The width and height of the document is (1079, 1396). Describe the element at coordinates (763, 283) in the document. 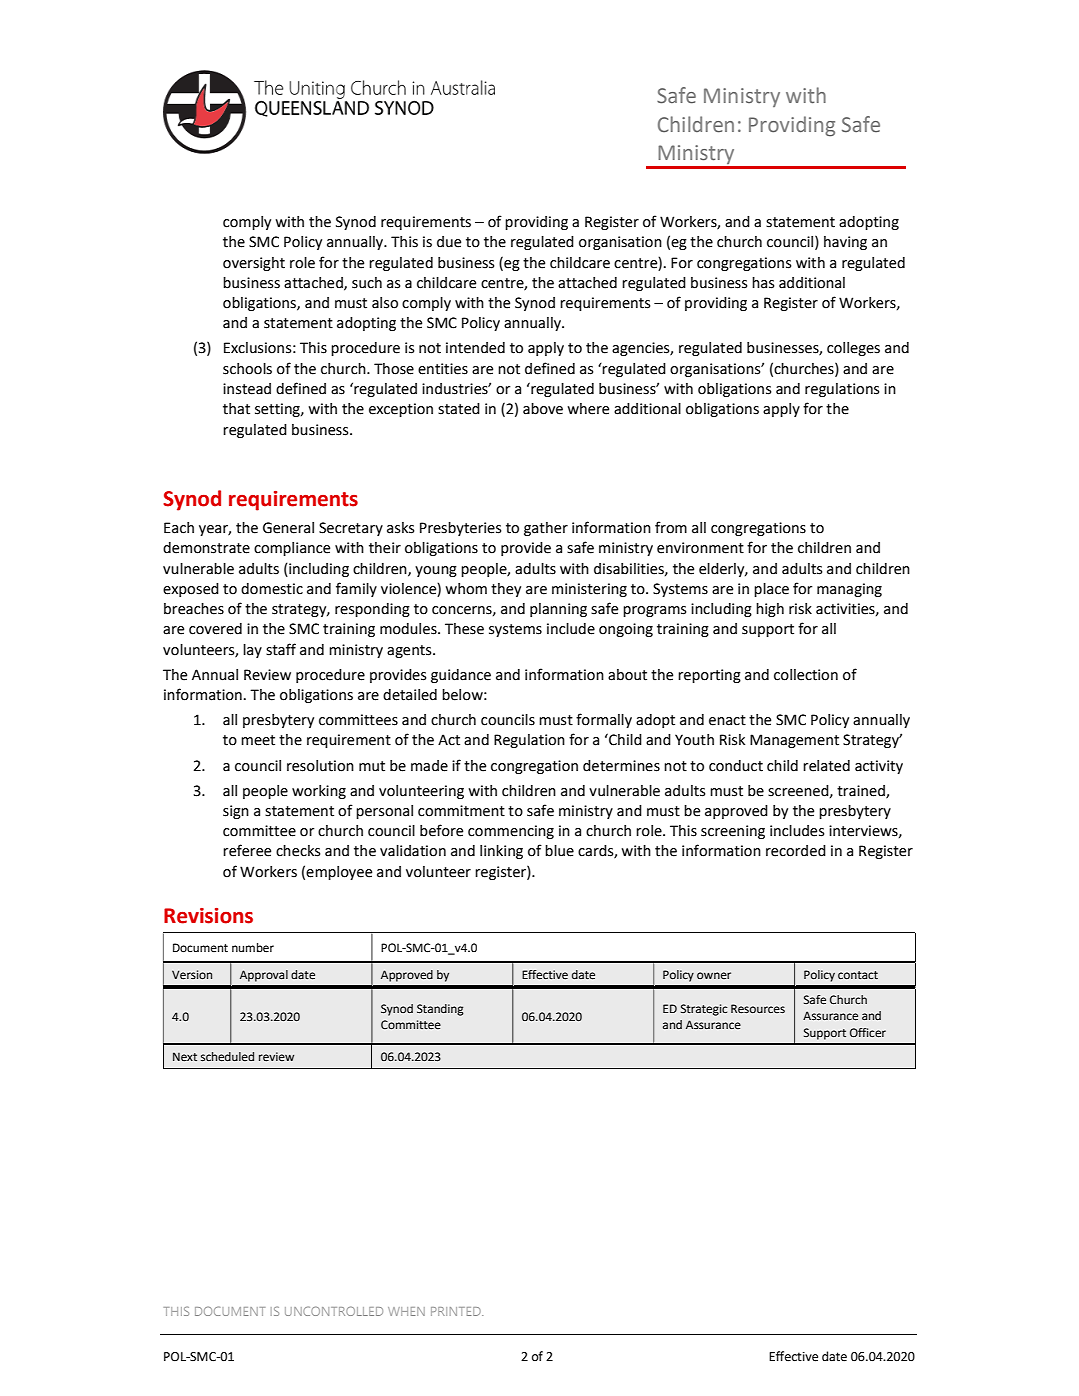

I see `has` at that location.
